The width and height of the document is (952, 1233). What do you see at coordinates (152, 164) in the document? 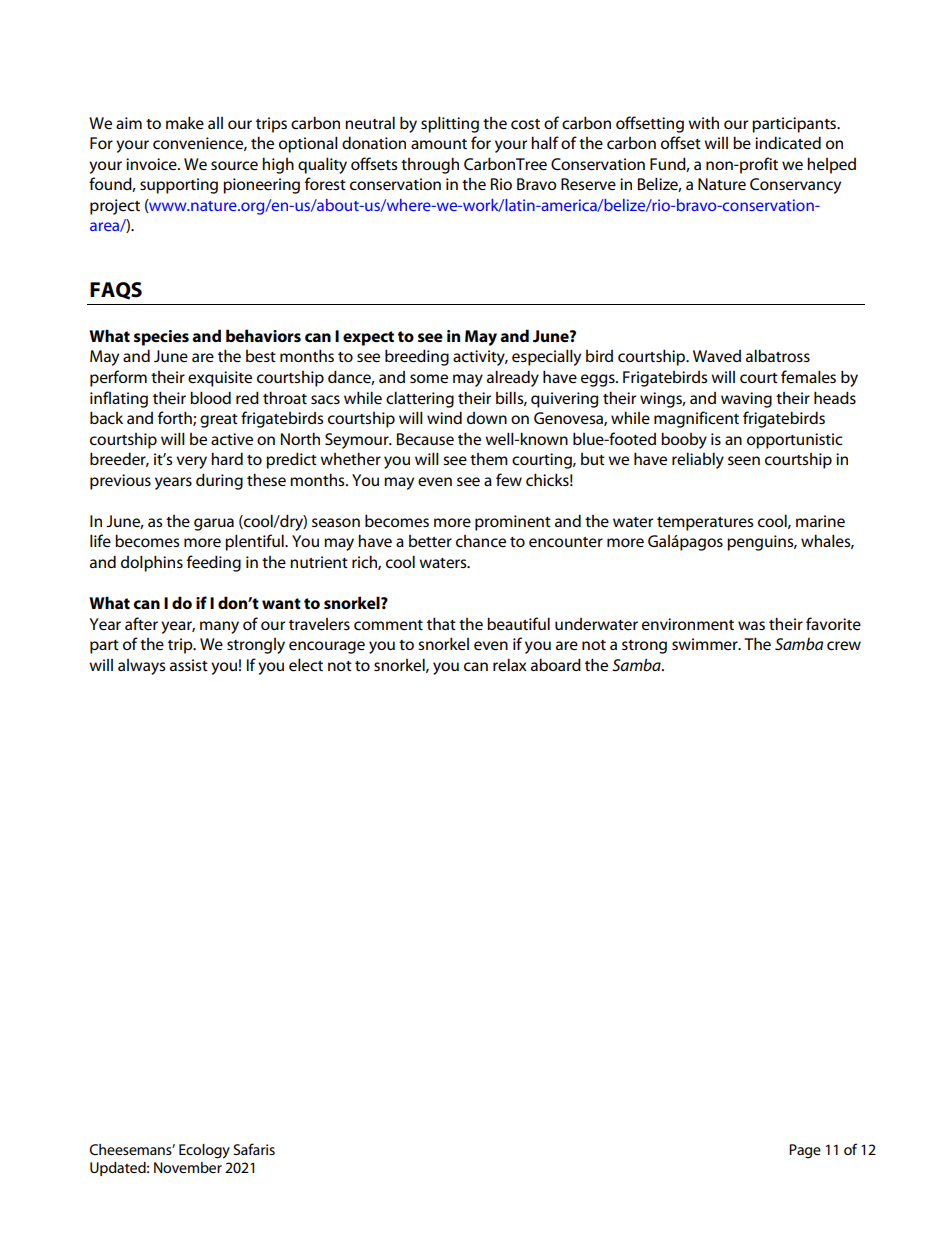
I see `invoice` at bounding box center [152, 164].
